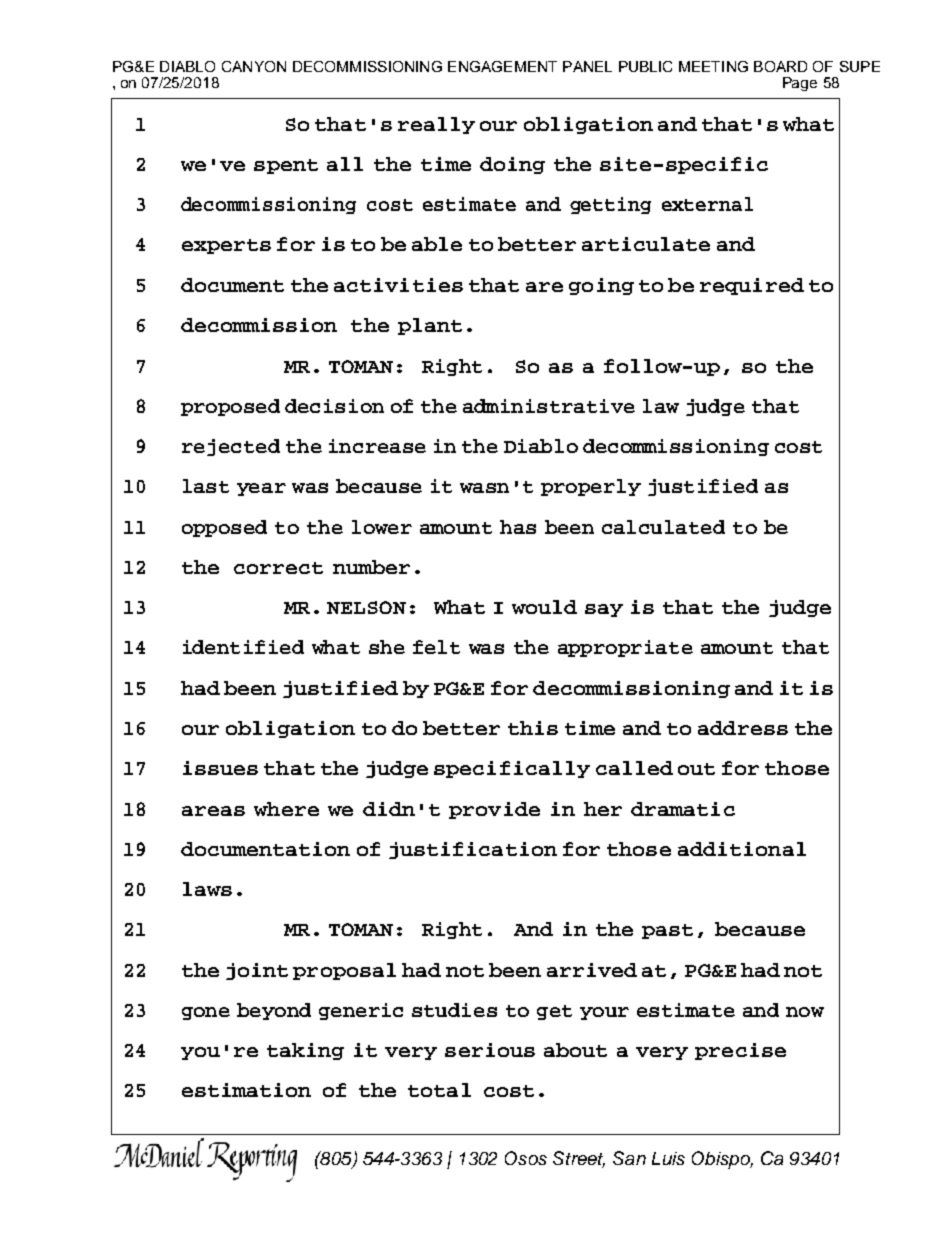 The width and height of the image is (952, 1233). I want to click on where, so click(286, 809).
